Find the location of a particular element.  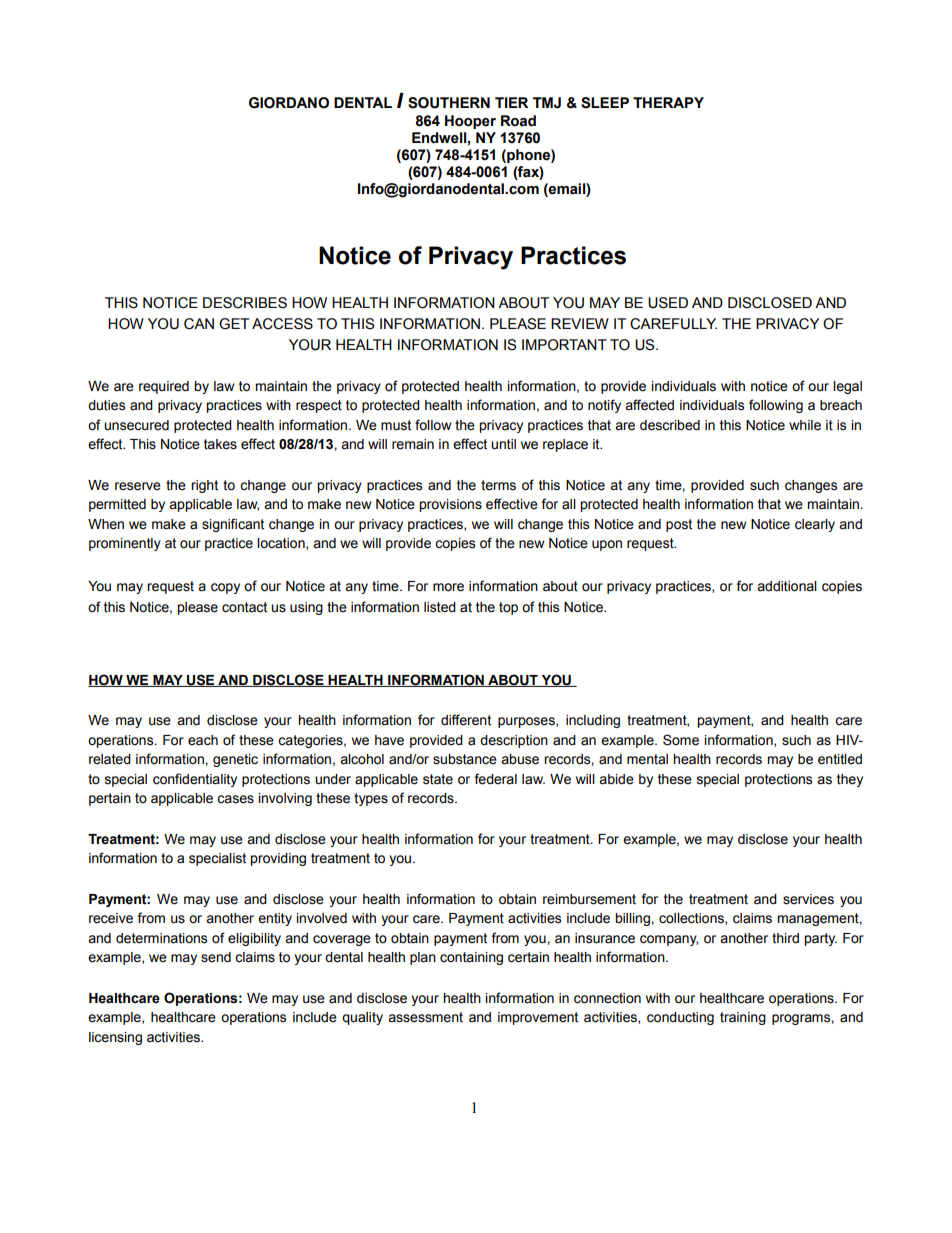

THERAPY is located at coordinates (668, 102).
